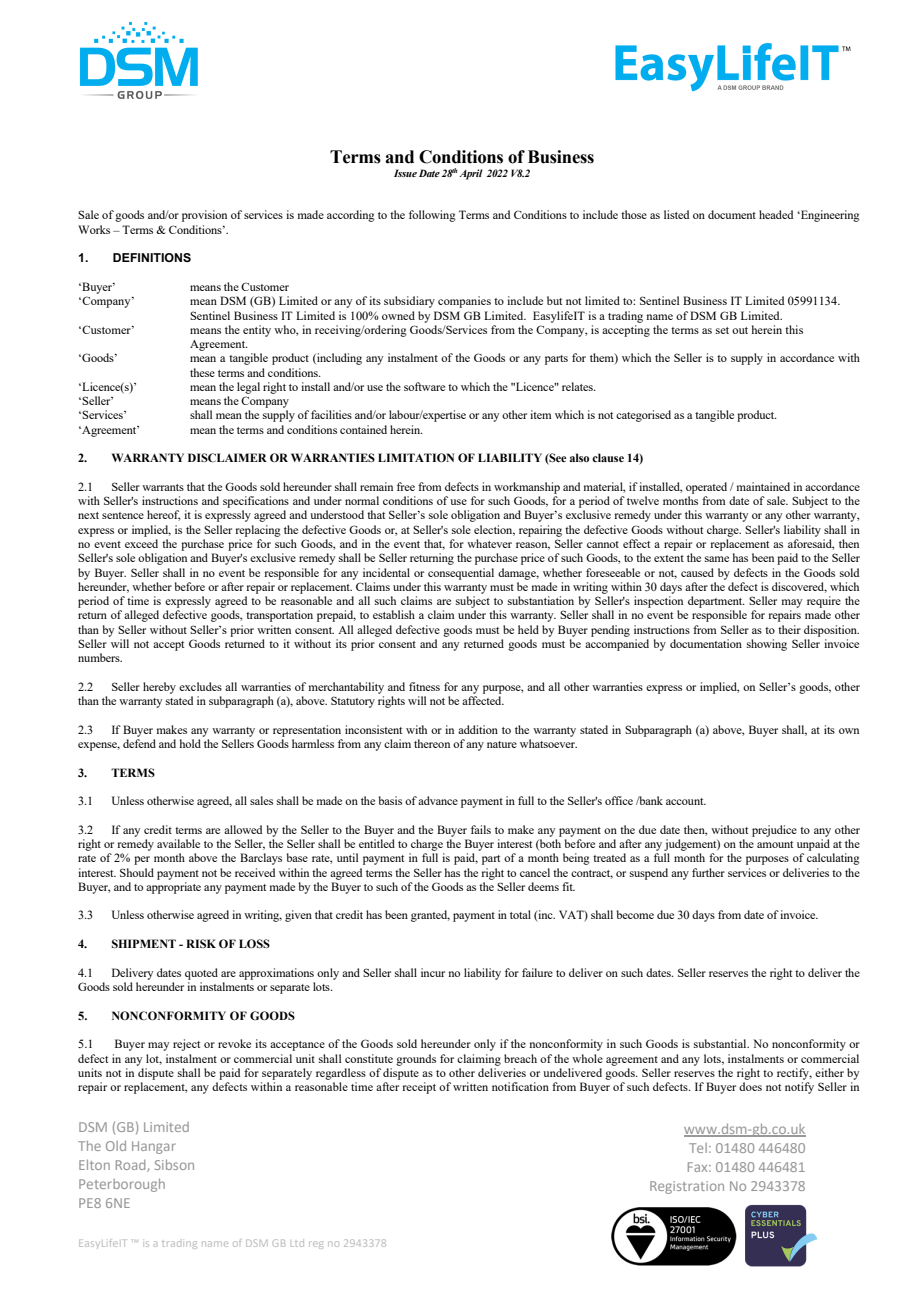 The width and height of the page is (924, 1308). Describe the element at coordinates (432, 216) in the page. I see `following` at that location.
